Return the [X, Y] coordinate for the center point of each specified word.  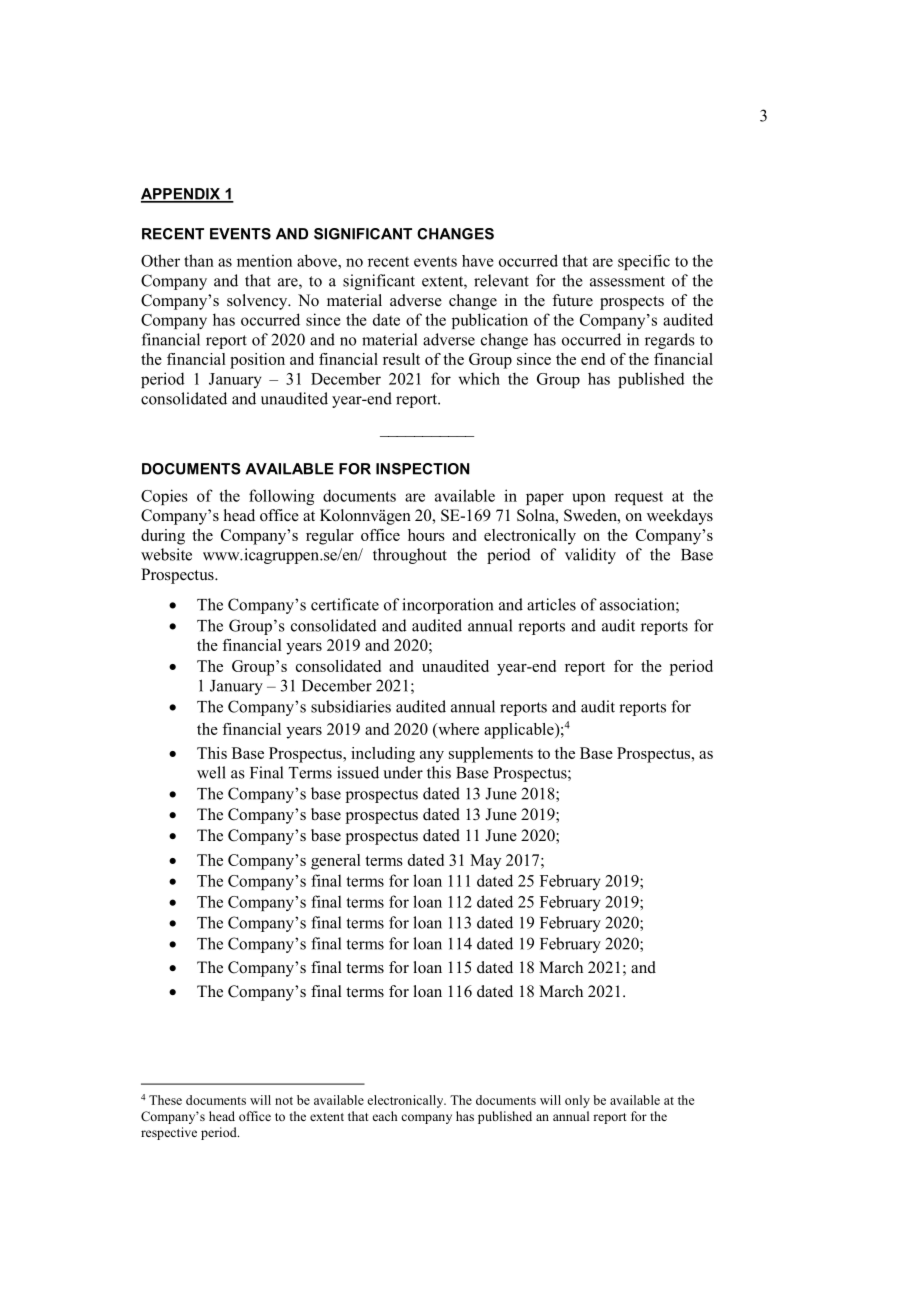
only [577, 1101]
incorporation [447, 606]
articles [551, 604]
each [385, 1116]
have [478, 261]
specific [644, 262]
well [211, 772]
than [199, 260]
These [165, 1100]
